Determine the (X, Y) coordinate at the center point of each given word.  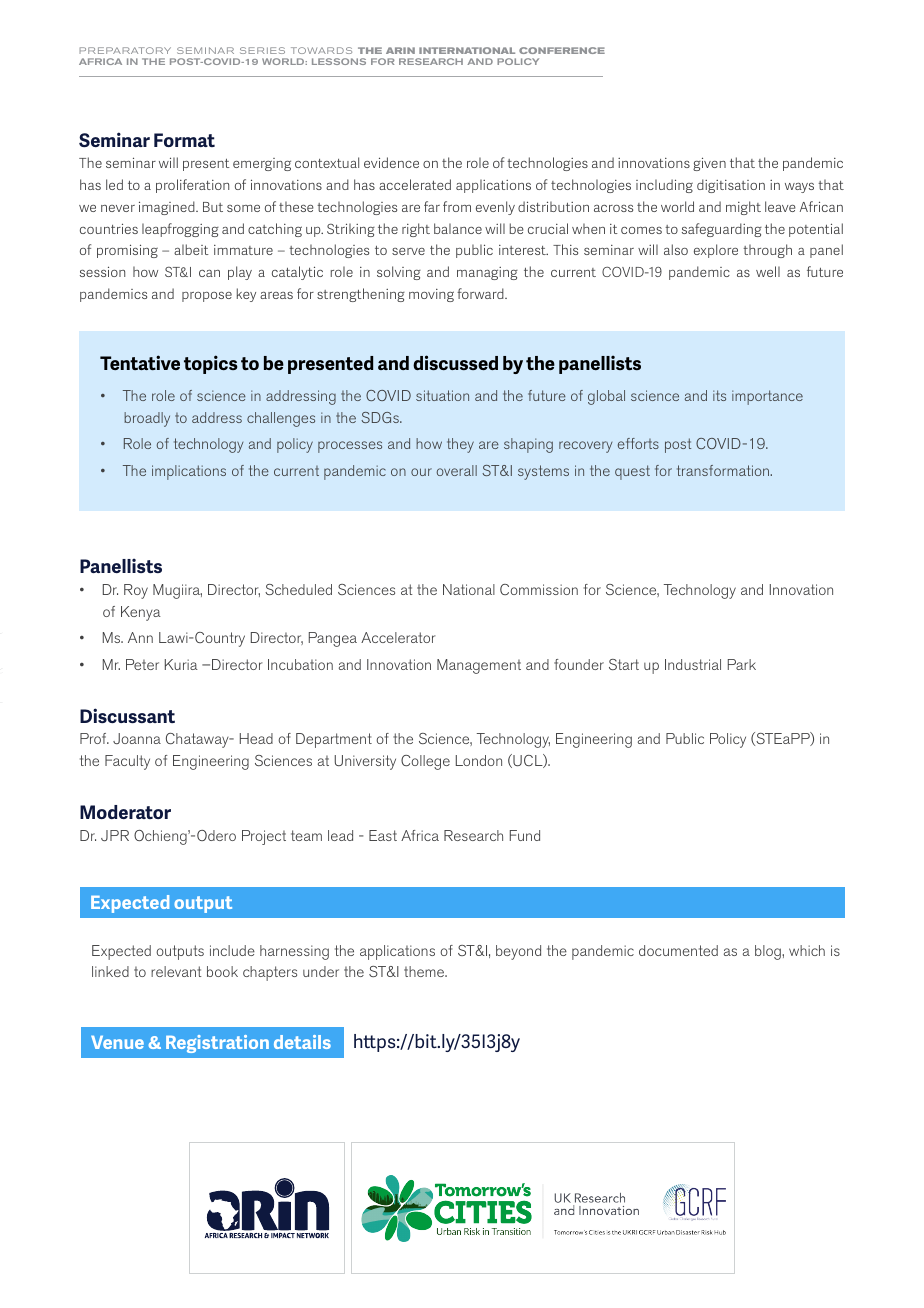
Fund (525, 835)
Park (742, 664)
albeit (191, 249)
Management (479, 666)
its (719, 395)
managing (487, 273)
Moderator (125, 812)
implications (189, 472)
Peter (142, 664)
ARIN (400, 50)
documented (678, 950)
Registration (217, 1044)
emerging (262, 164)
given (709, 164)
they (460, 445)
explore (716, 251)
